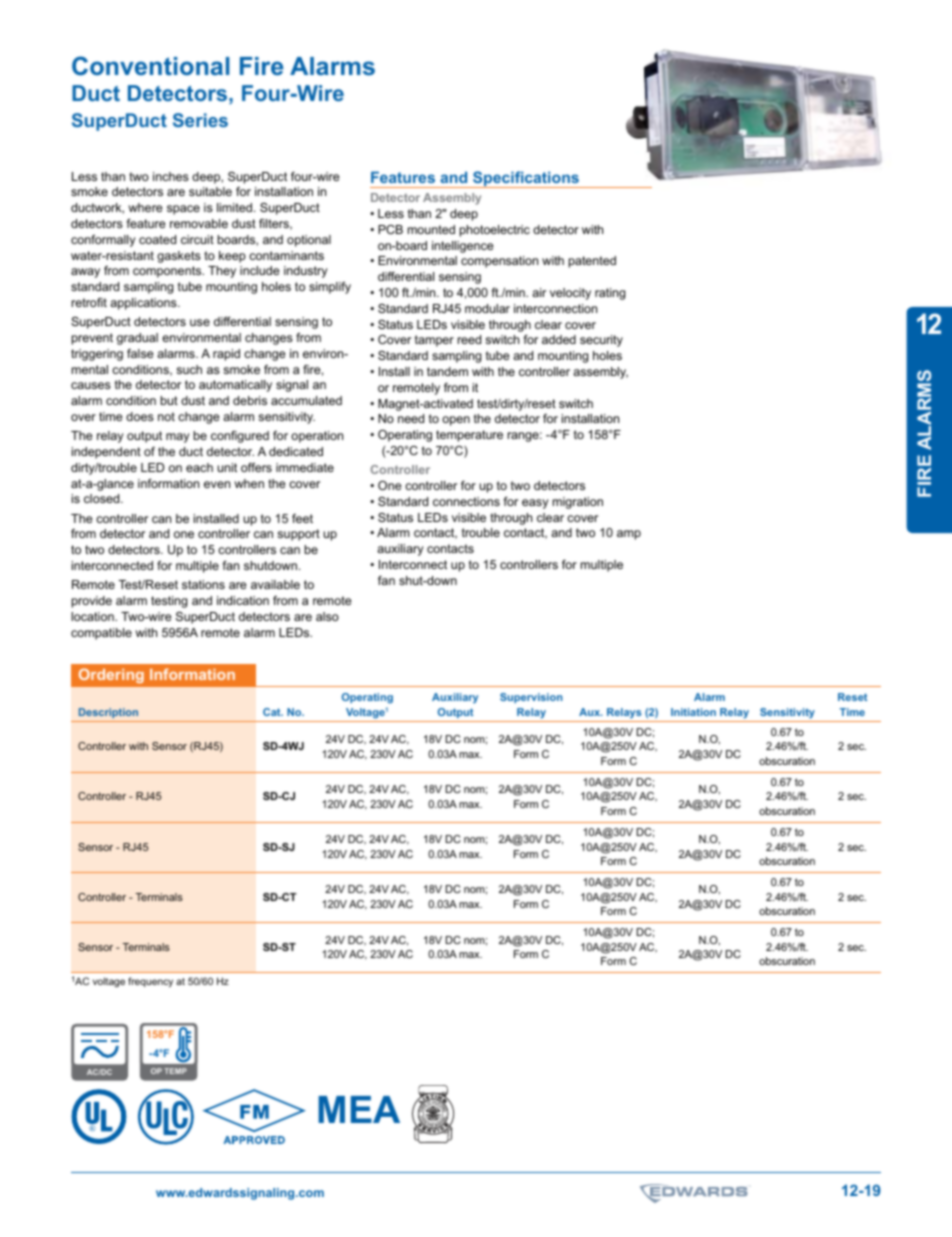 This document has width=952, height=1237. I want to click on mounted, so click(431, 229).
